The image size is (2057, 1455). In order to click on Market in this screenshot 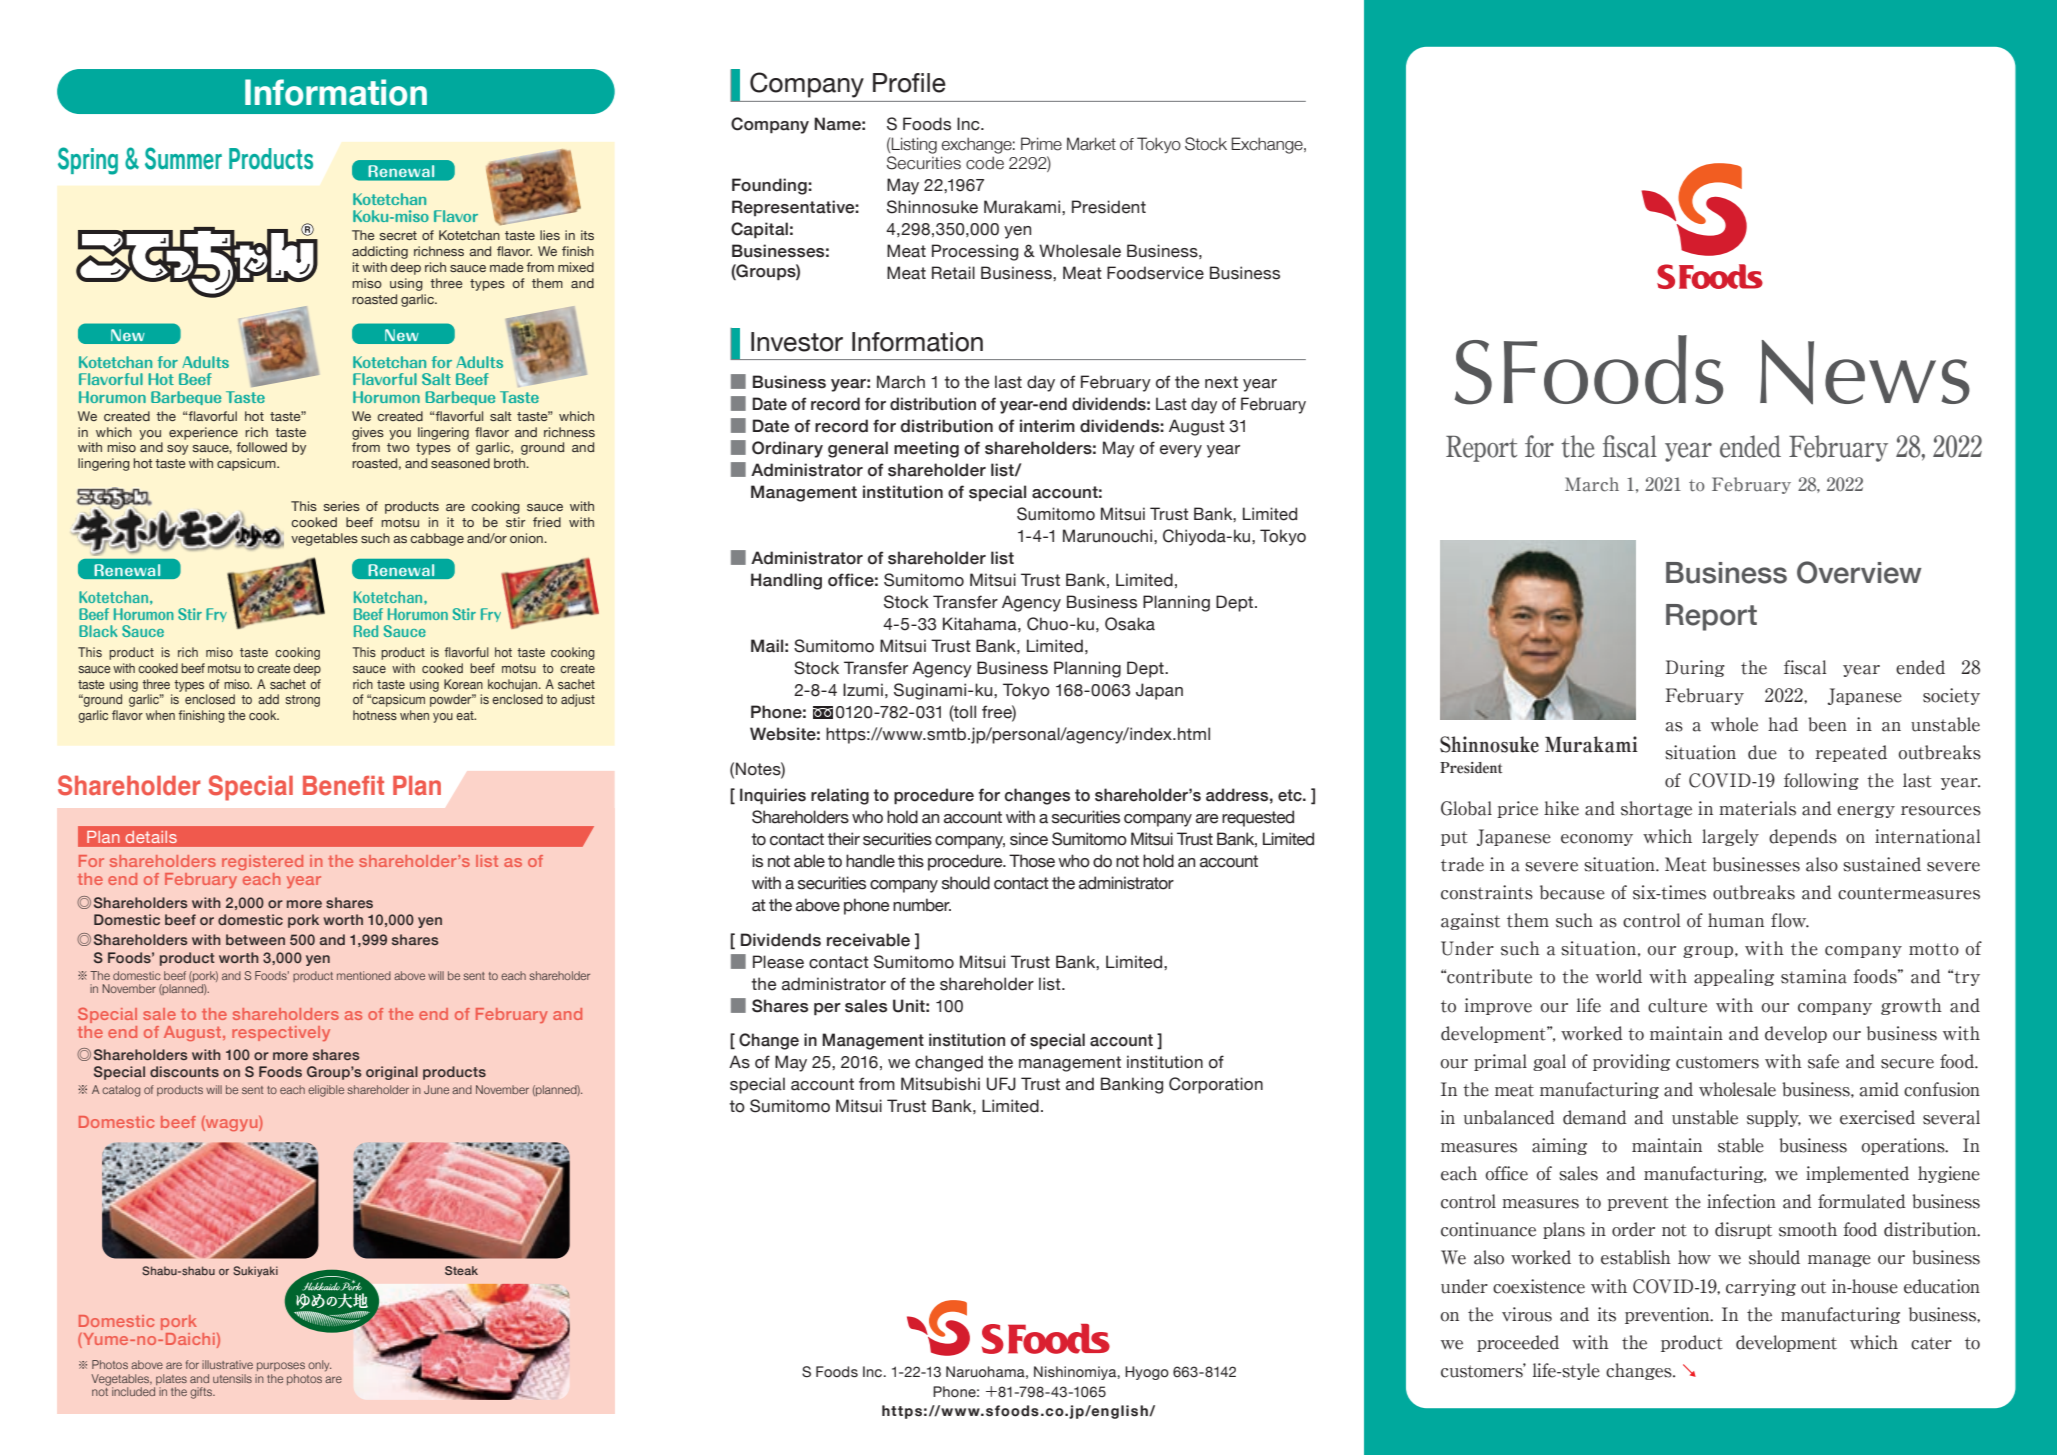, I will do `click(1091, 144)`.
